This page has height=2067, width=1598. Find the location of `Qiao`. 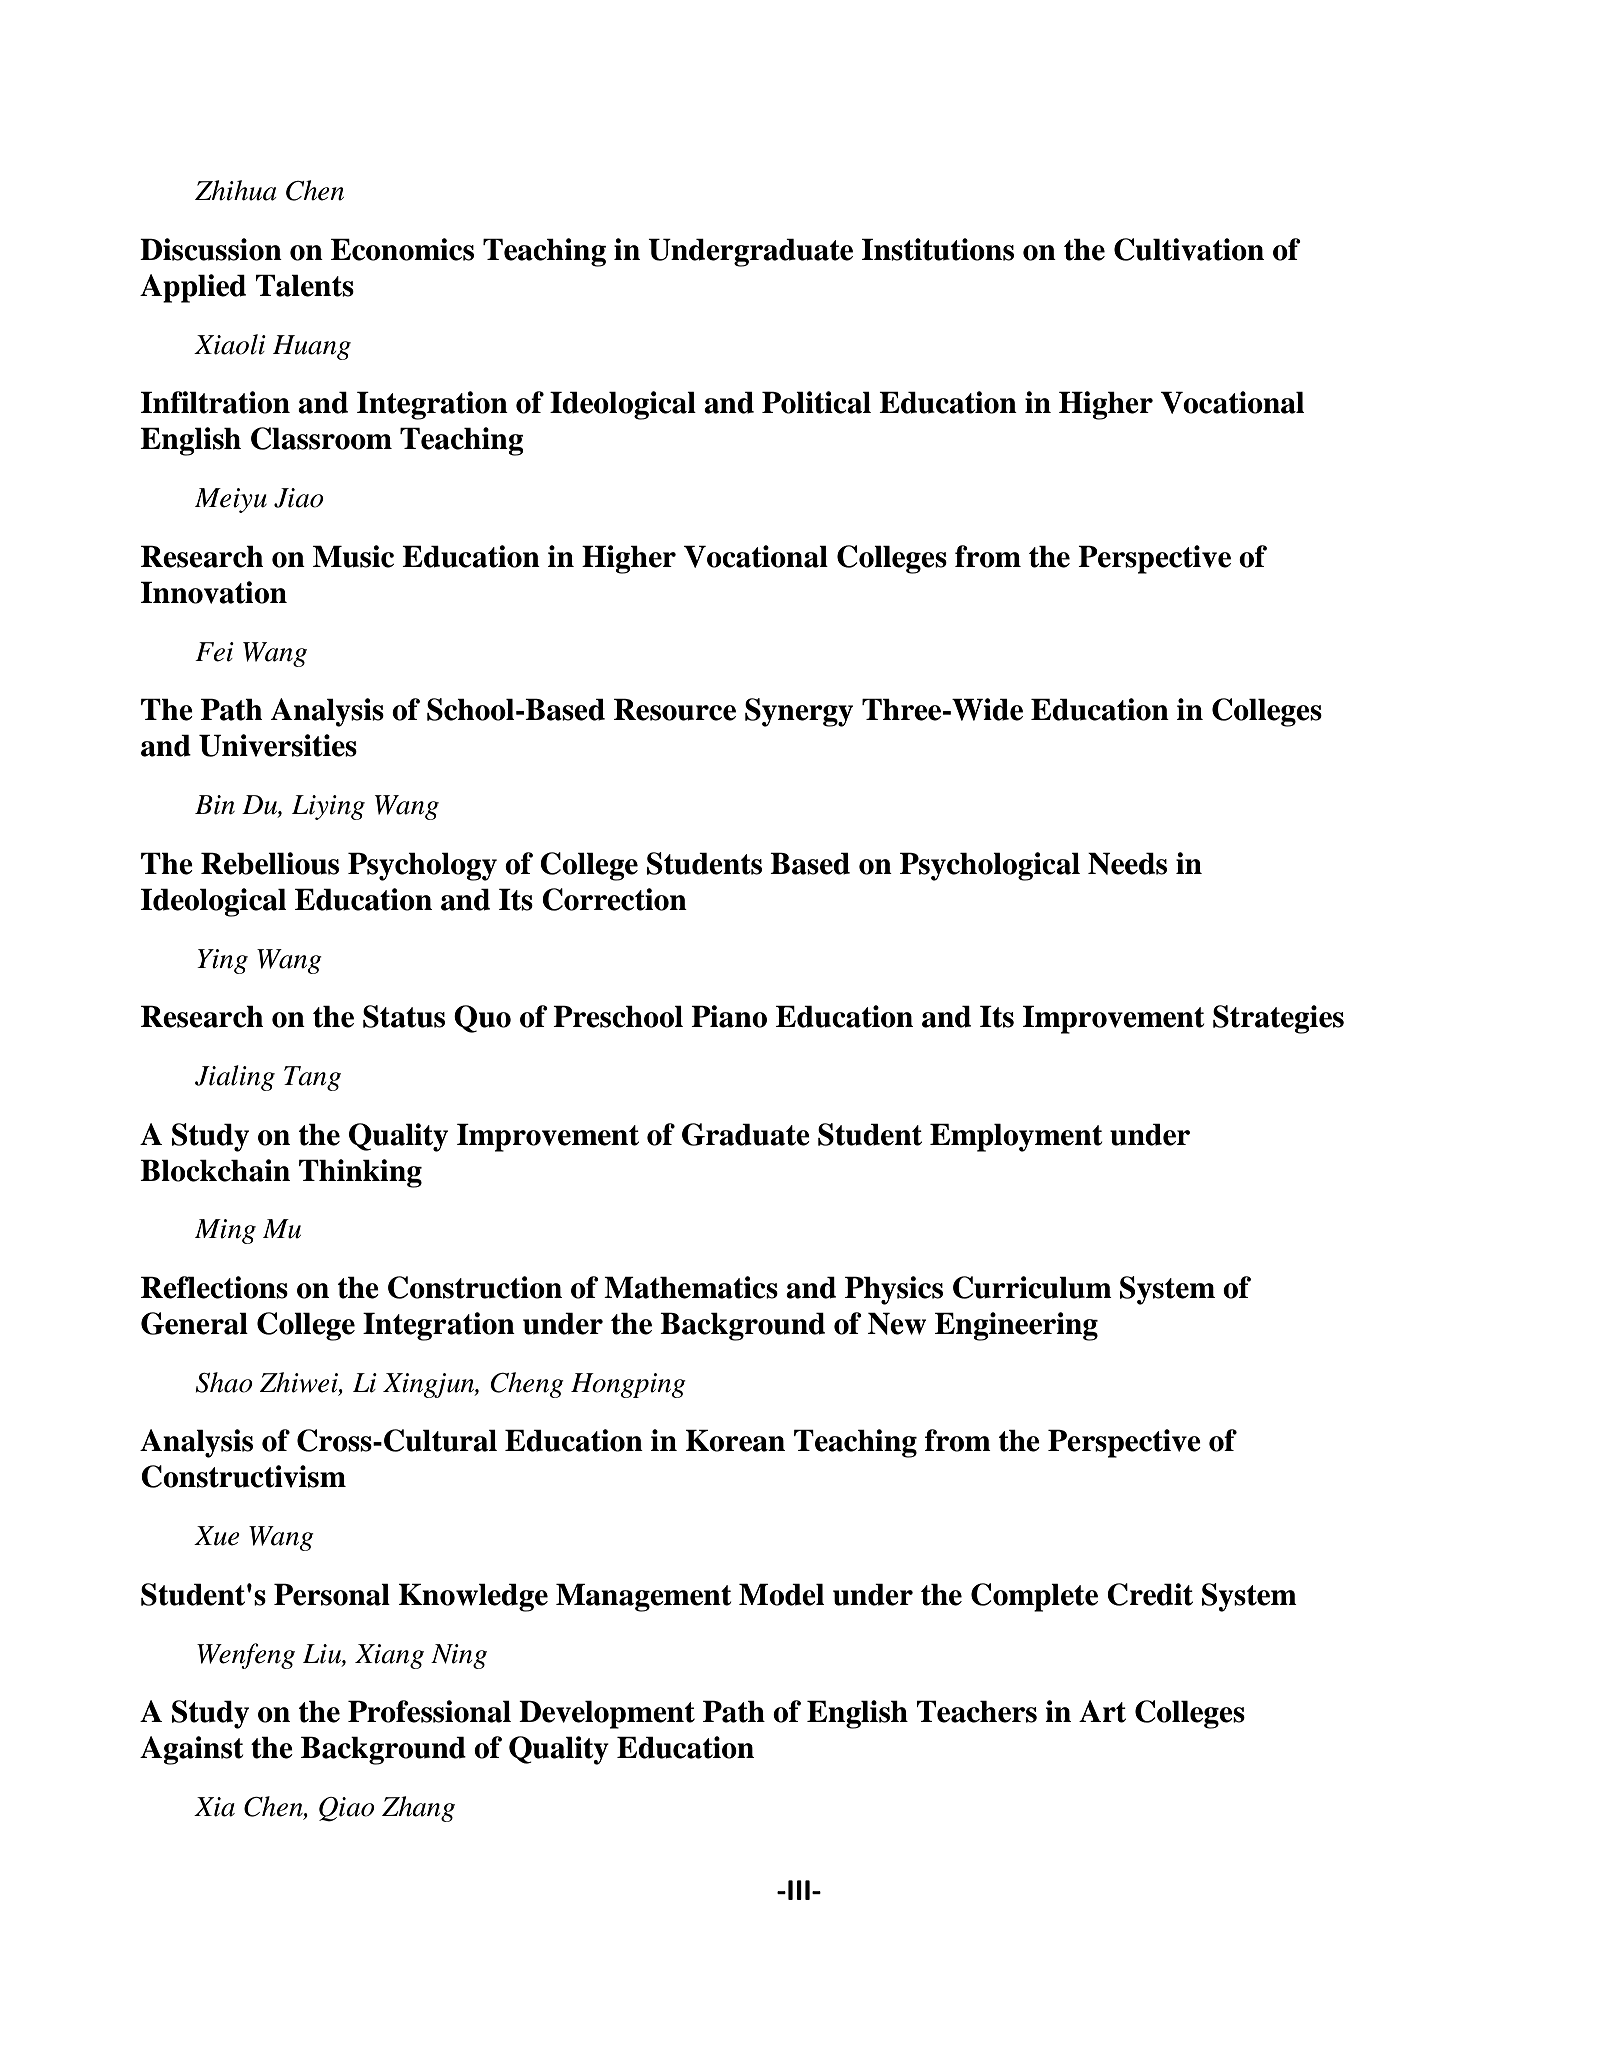

Qiao is located at coordinates (347, 1809).
